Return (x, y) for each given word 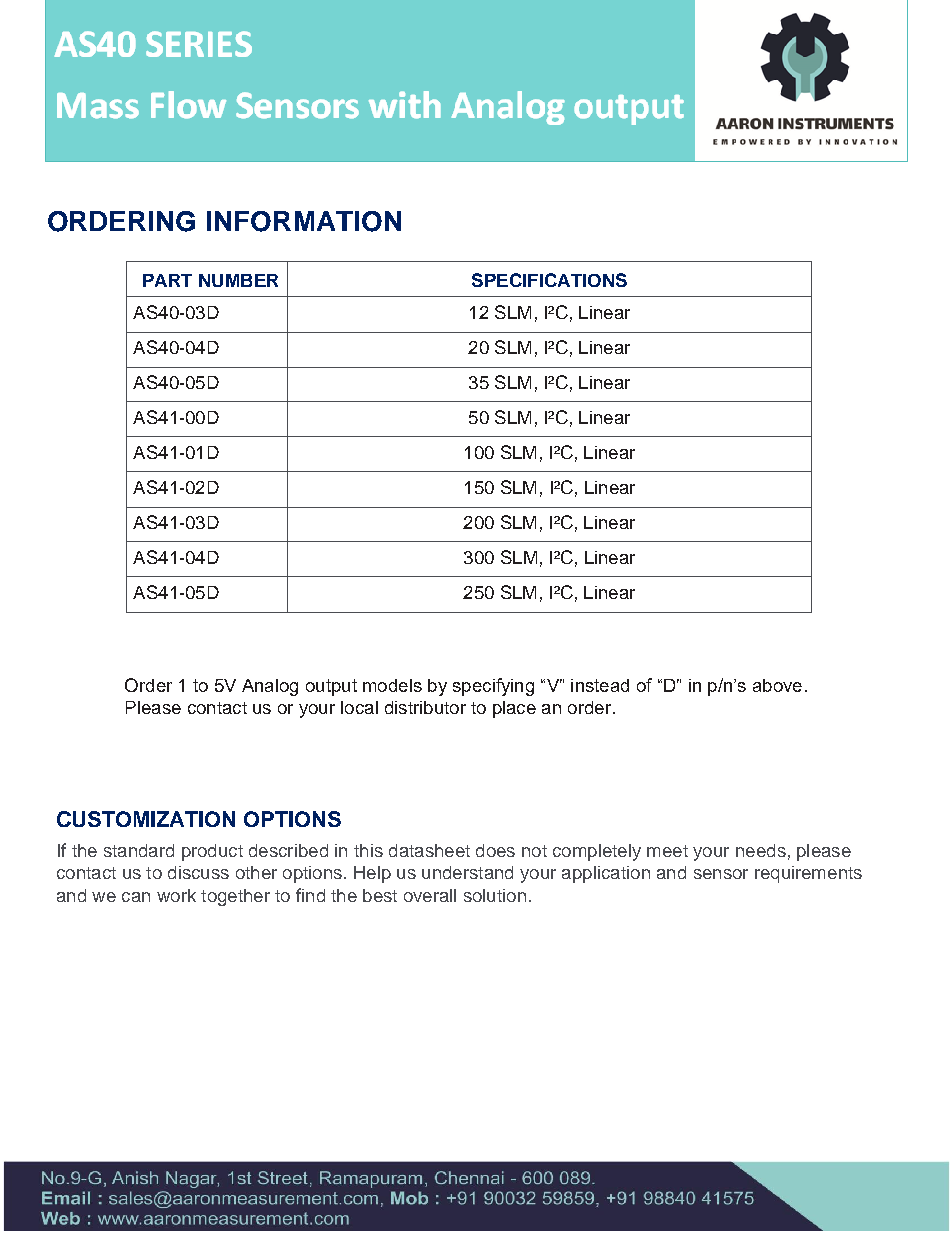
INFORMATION (304, 221)
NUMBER (238, 280)
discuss (198, 872)
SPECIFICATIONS (549, 280)
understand (467, 872)
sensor (721, 874)
